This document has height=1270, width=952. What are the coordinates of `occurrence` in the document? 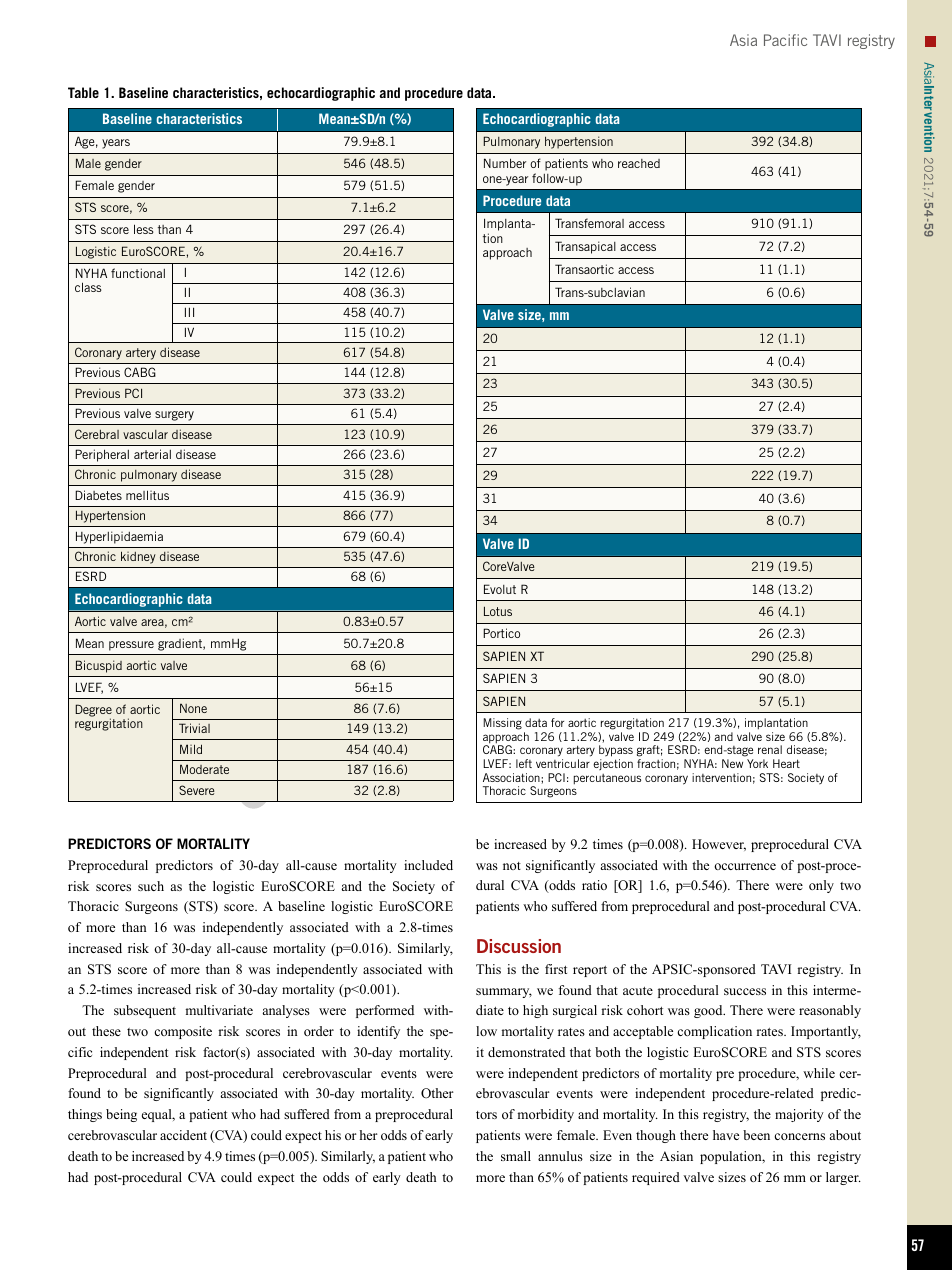 It's located at (745, 866).
